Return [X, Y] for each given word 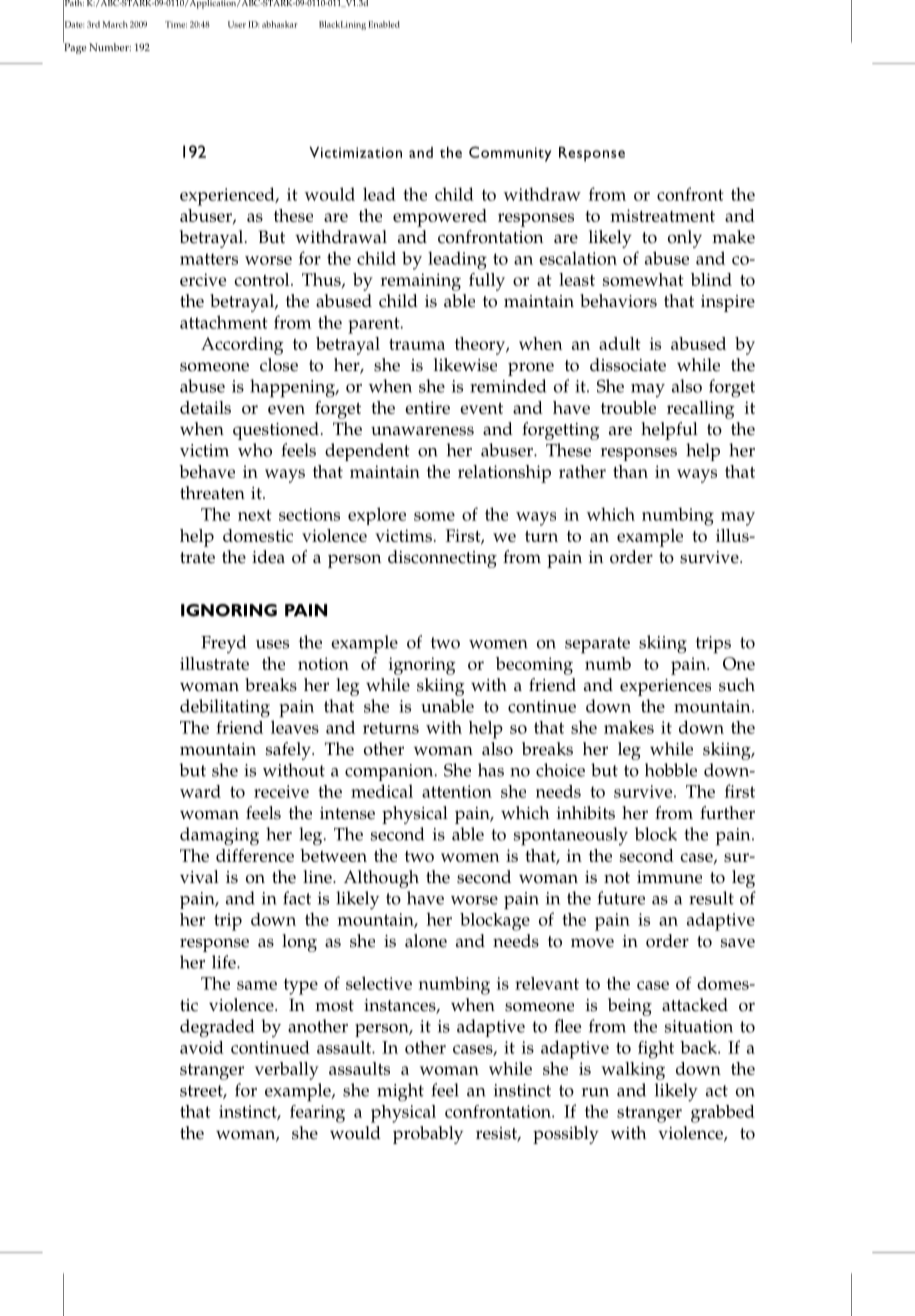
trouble [628, 407]
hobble [671, 770]
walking [633, 1071]
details [205, 407]
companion [390, 772]
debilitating [225, 708]
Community [510, 154]
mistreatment [662, 215]
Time [176, 24]
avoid [202, 1047]
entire [427, 407]
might [400, 1092]
